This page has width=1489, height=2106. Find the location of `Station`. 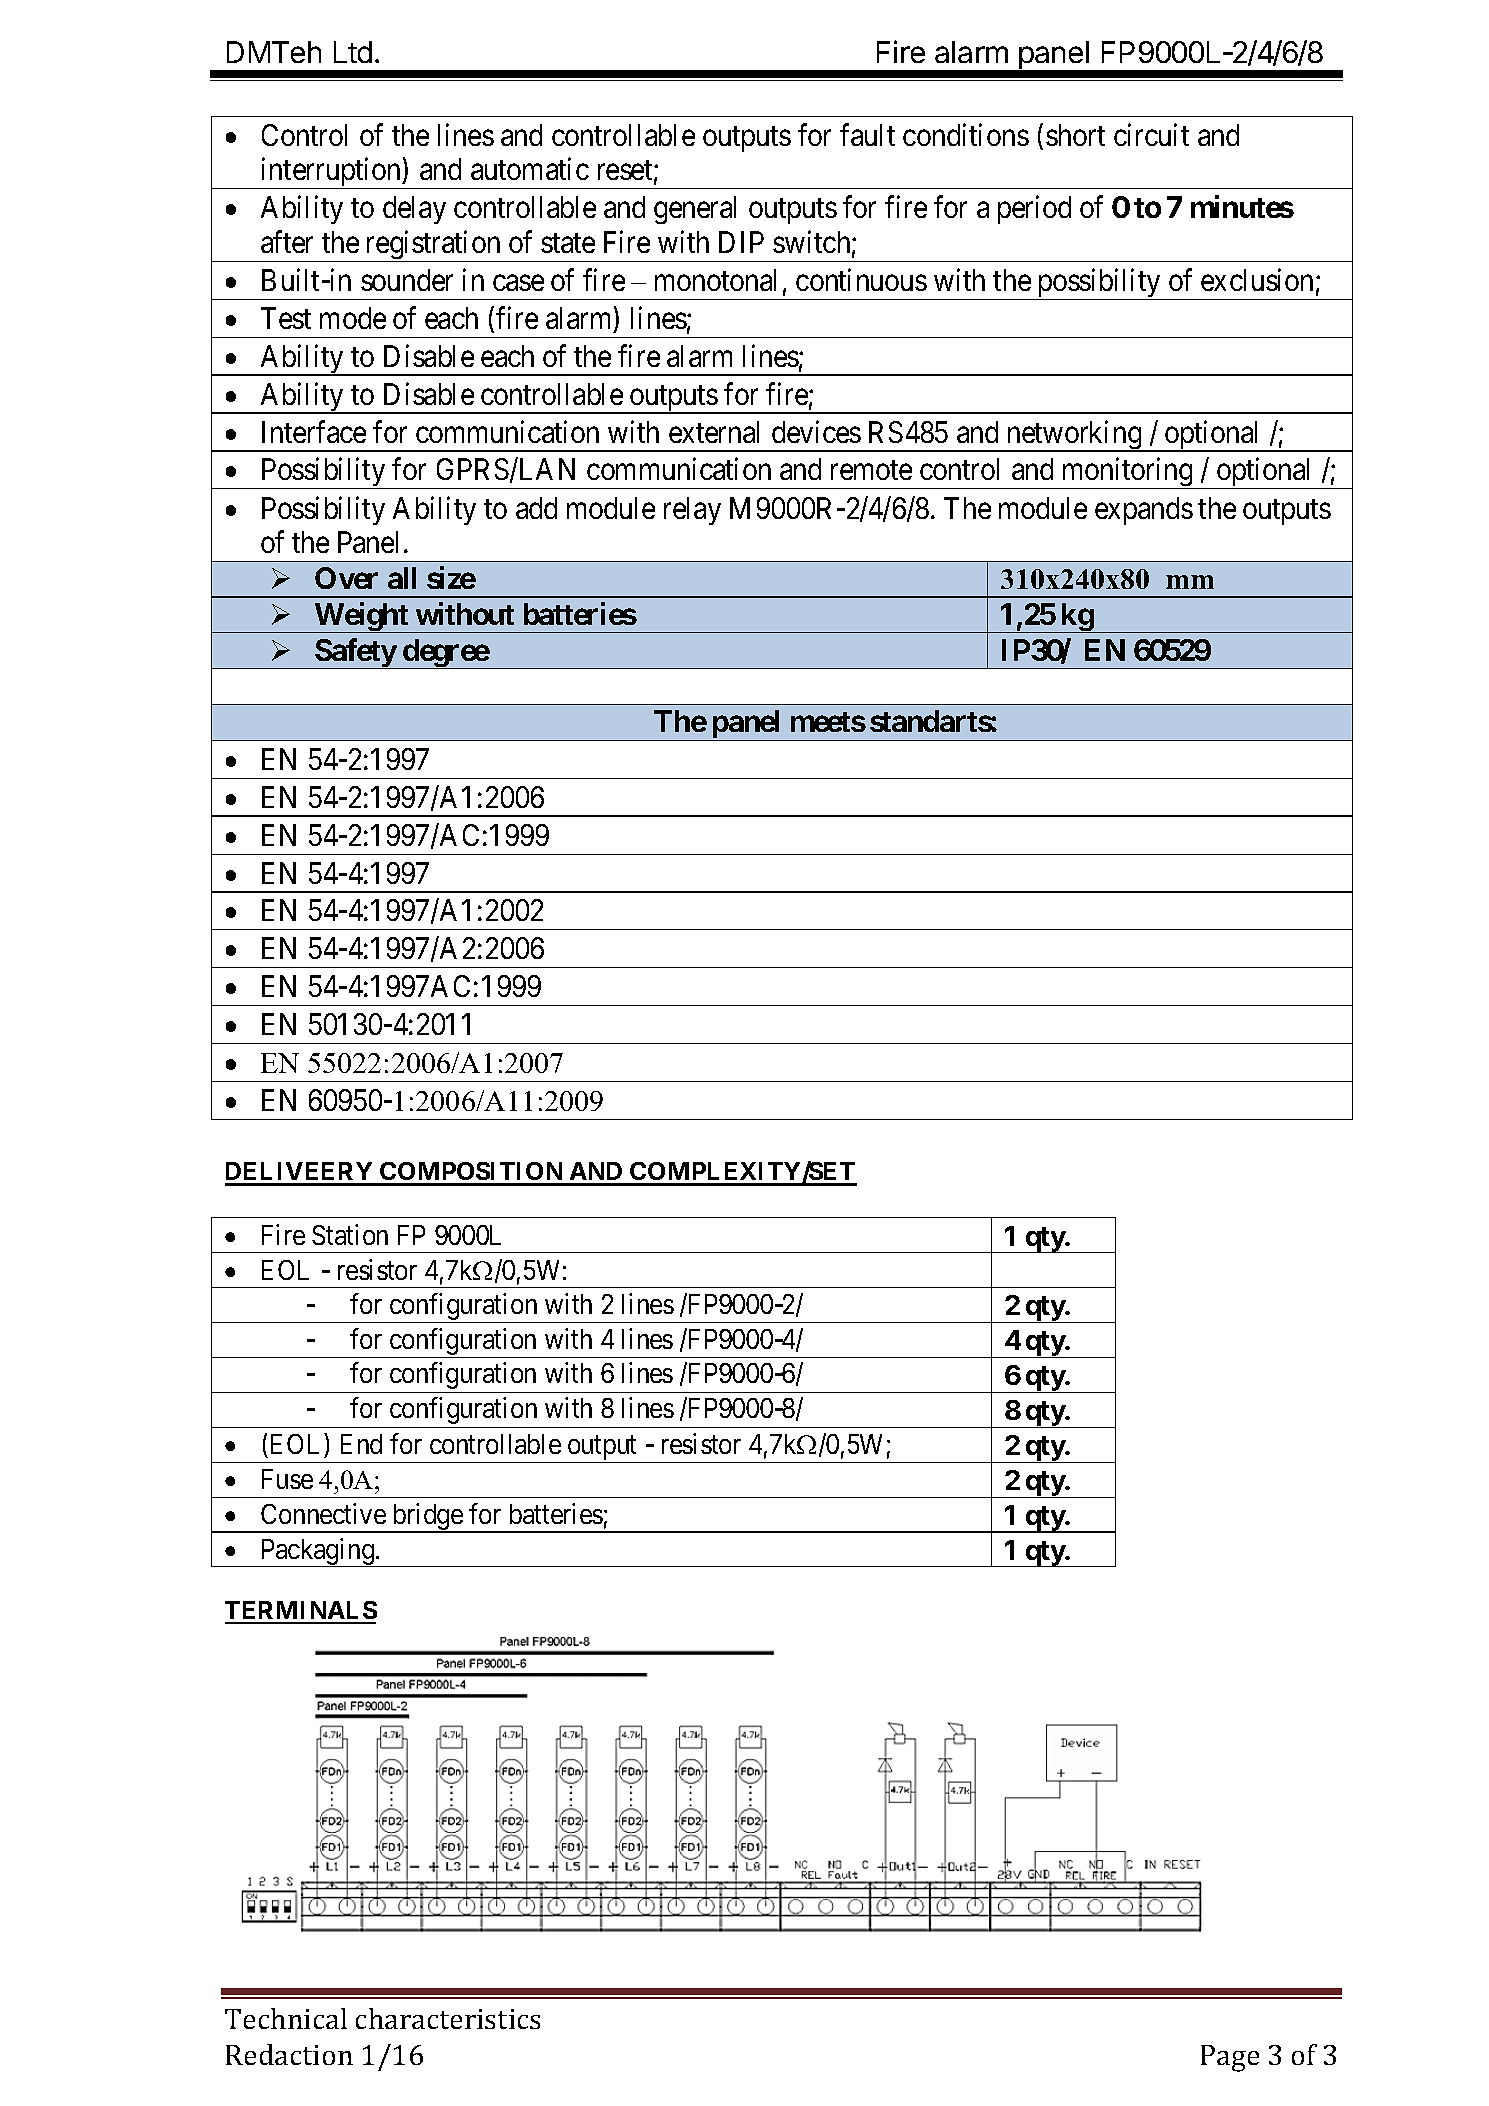

Station is located at coordinates (350, 1234).
